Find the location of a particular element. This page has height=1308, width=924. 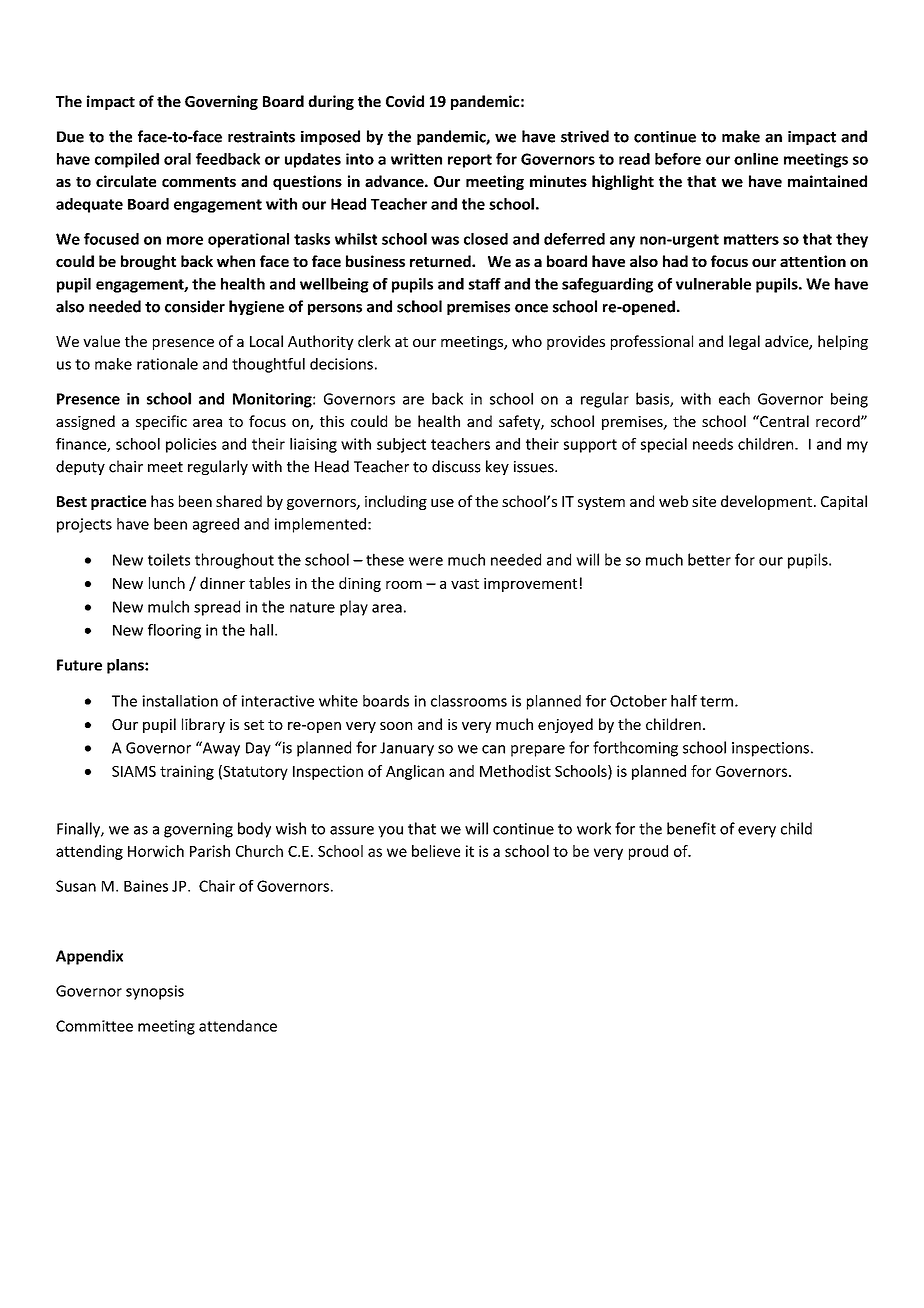

vast is located at coordinates (465, 584).
